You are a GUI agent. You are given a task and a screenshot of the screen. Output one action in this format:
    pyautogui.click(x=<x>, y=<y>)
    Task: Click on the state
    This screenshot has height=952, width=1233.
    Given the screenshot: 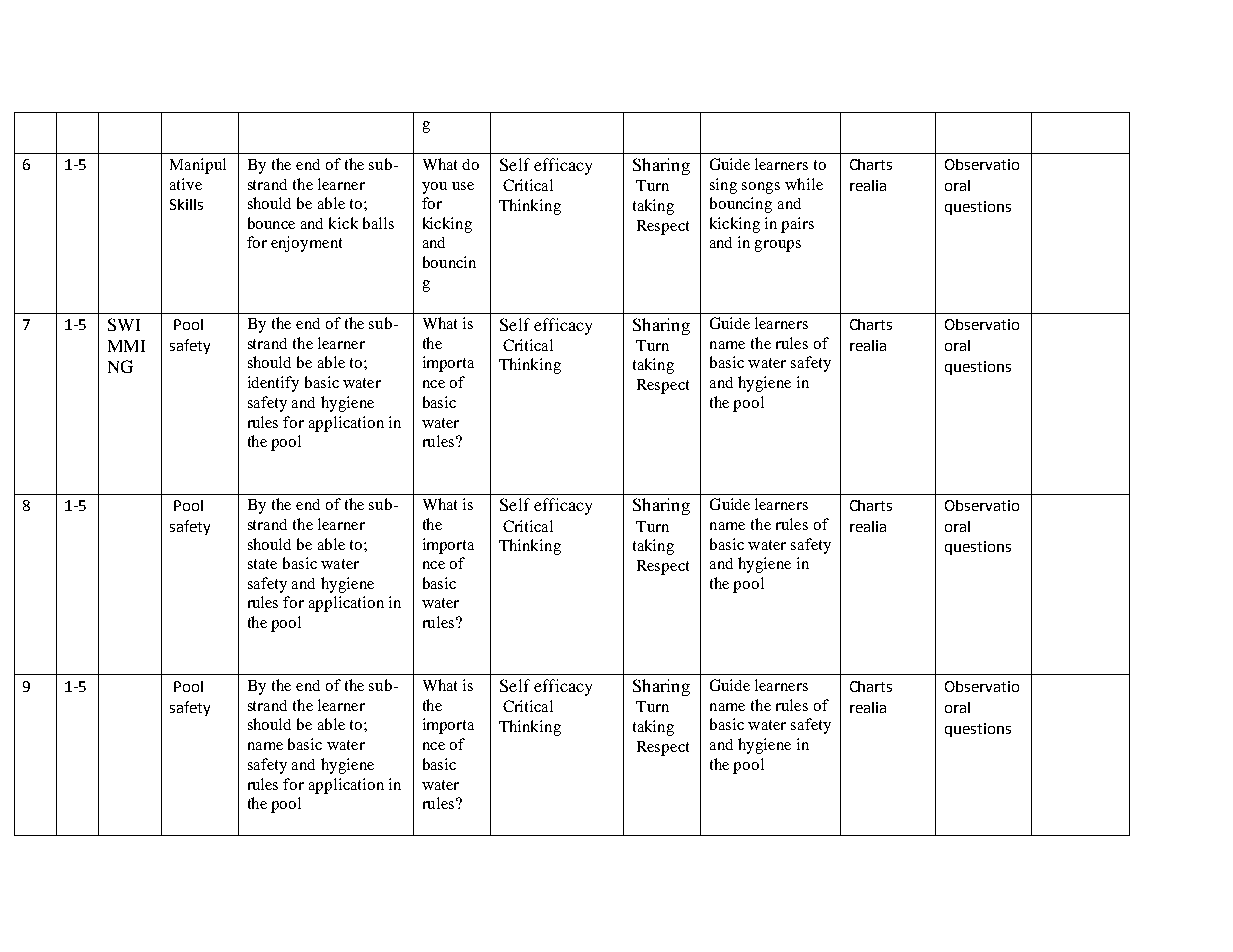 What is the action you would take?
    pyautogui.click(x=262, y=564)
